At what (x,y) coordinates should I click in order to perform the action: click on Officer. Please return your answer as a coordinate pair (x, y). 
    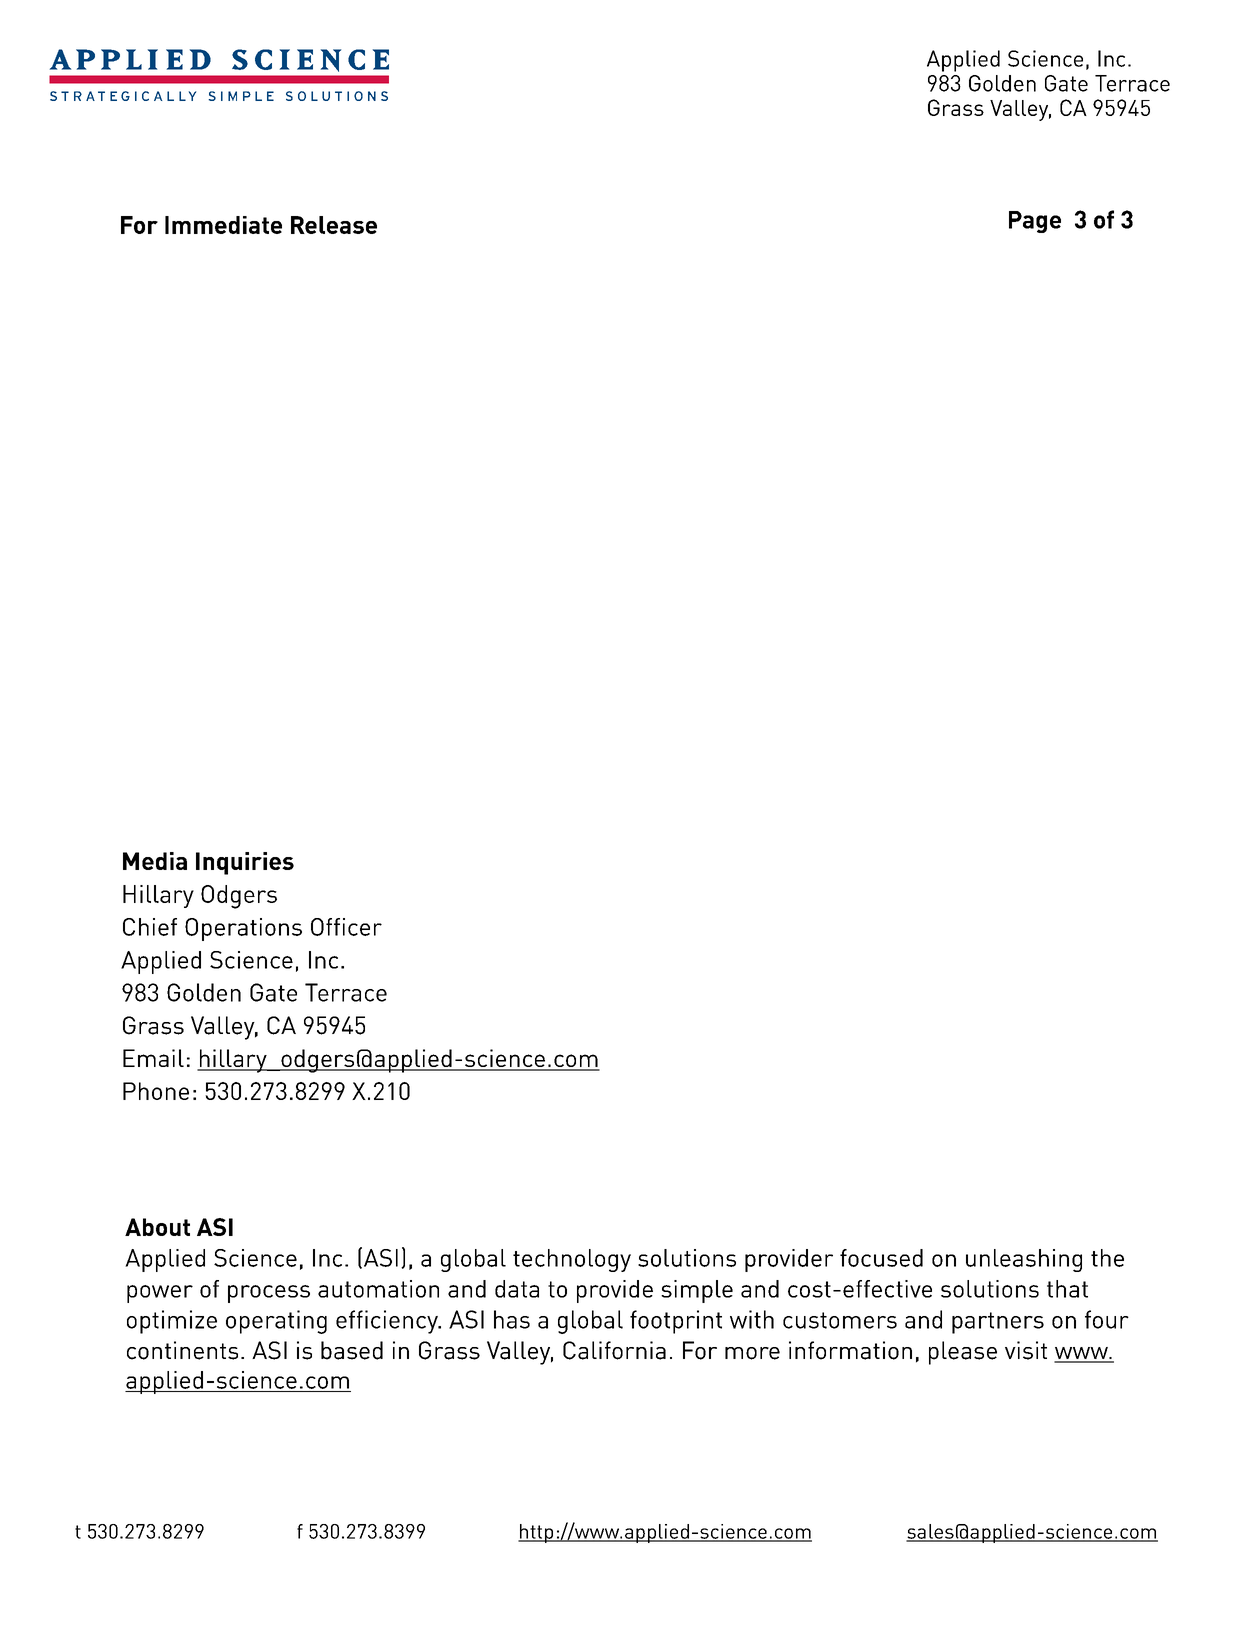
    Looking at the image, I should click on (346, 927).
